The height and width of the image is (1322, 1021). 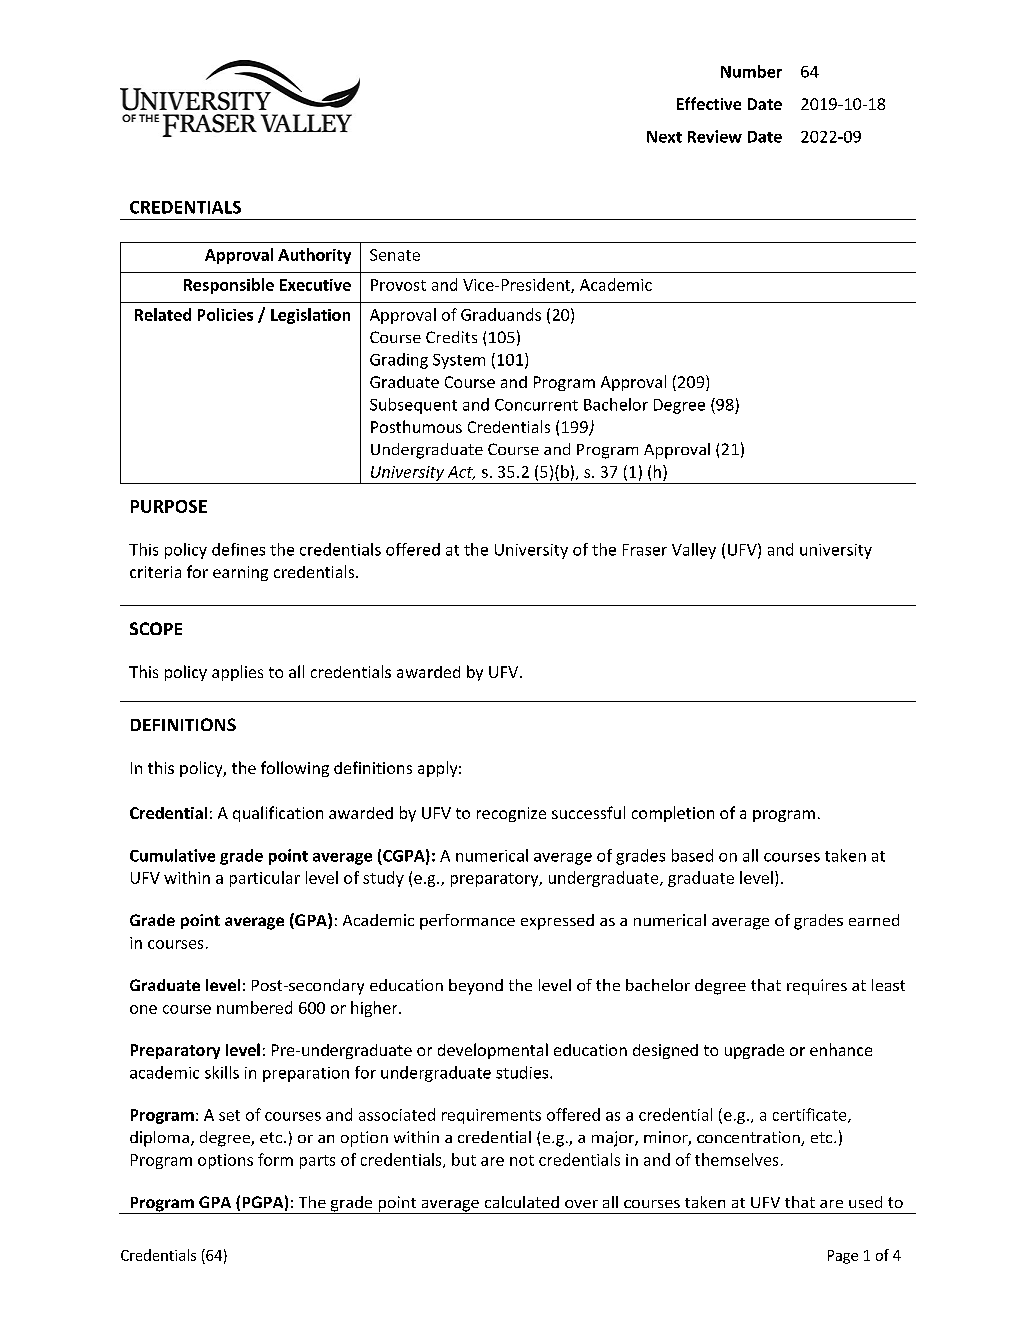 What do you see at coordinates (314, 256) in the image?
I see `Authority` at bounding box center [314, 256].
